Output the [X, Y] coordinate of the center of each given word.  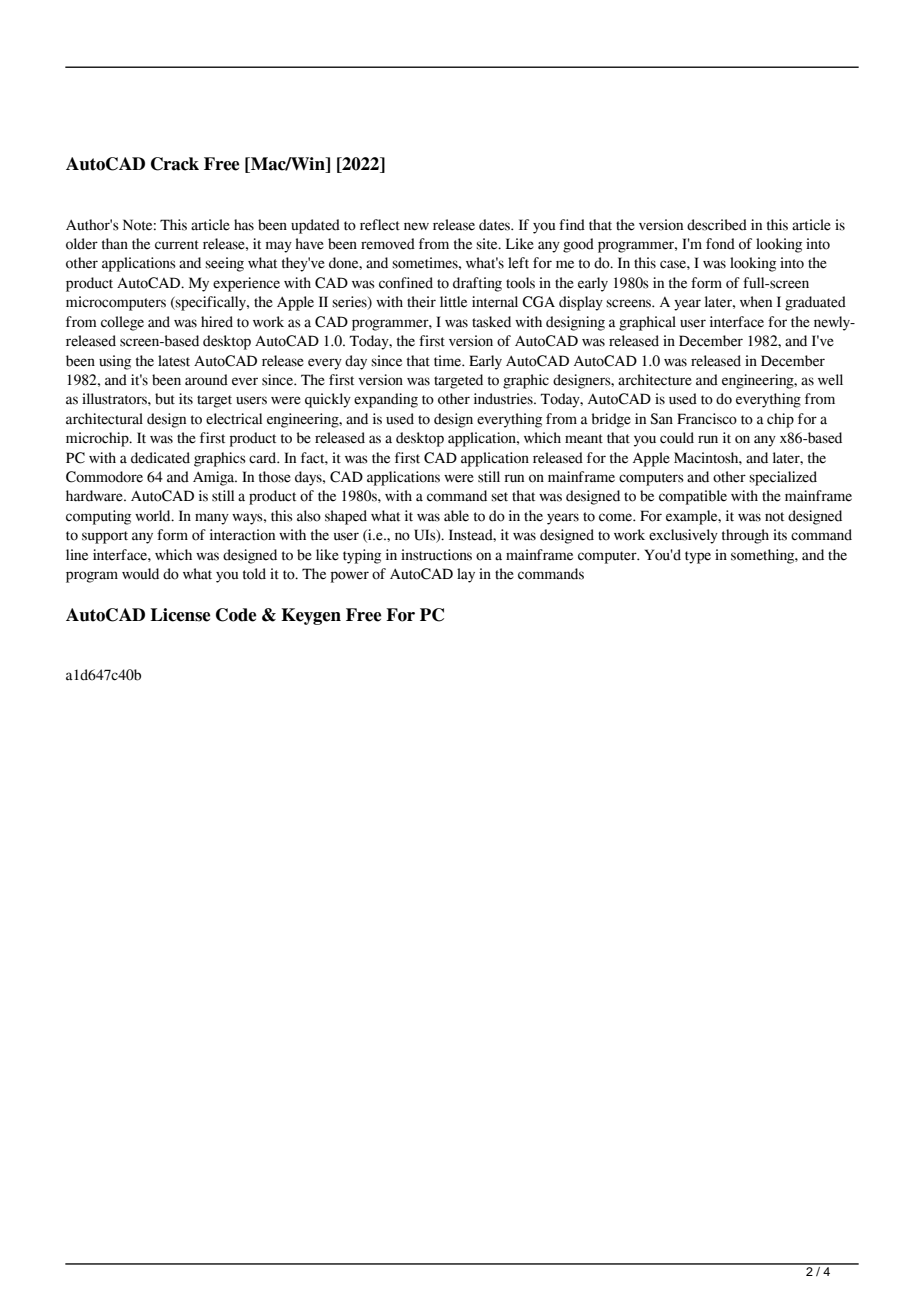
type [698, 557]
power [350, 577]
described [717, 225]
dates [496, 225]
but [165, 399]
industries [504, 399]
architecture [655, 380]
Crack [175, 164]
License [180, 615]
